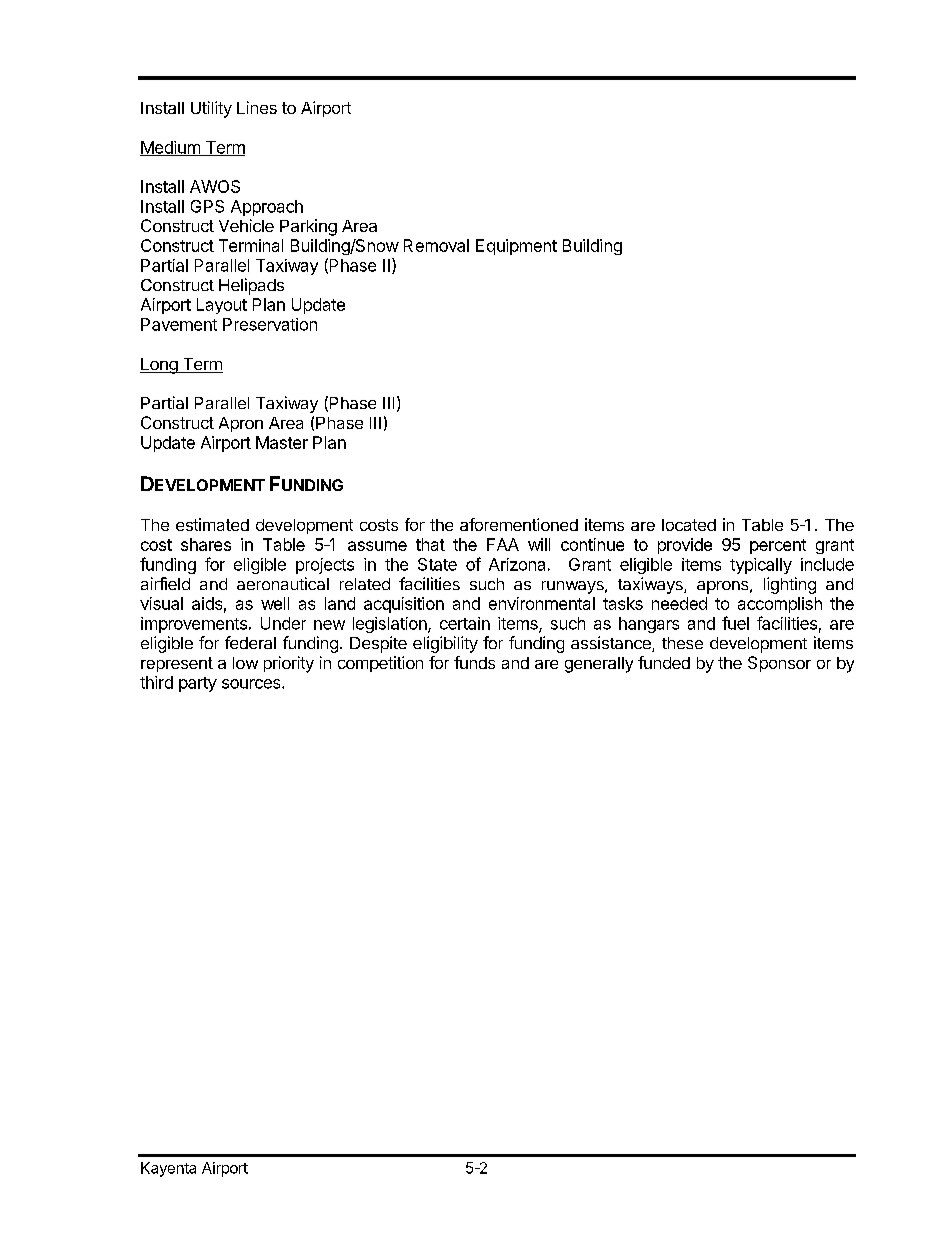 Image resolution: width=952 pixels, height=1233 pixels. I want to click on Lines, so click(257, 107).
